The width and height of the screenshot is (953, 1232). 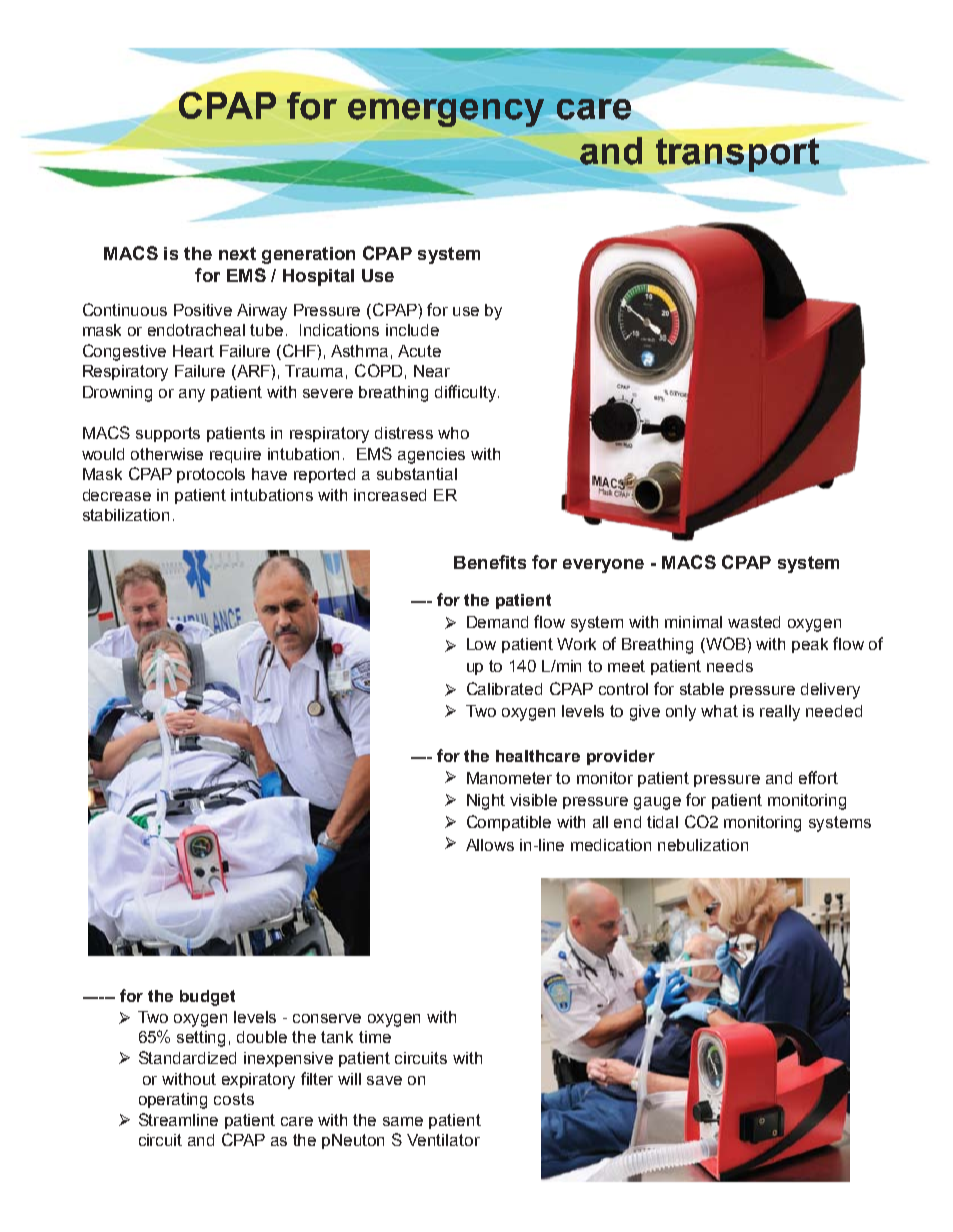 I want to click on emergency, so click(x=446, y=113).
